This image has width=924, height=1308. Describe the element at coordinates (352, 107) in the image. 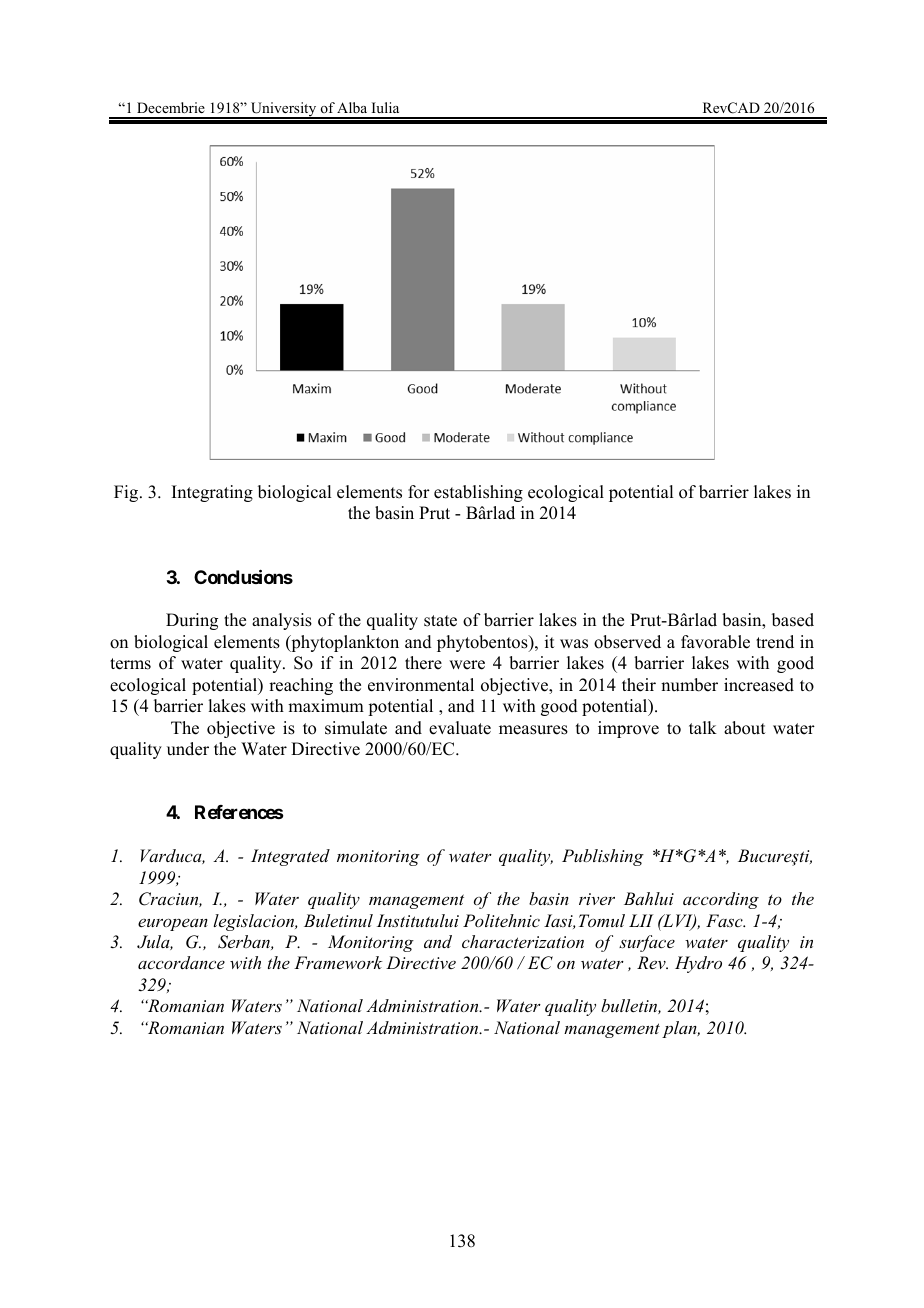

I see `Alba` at that location.
